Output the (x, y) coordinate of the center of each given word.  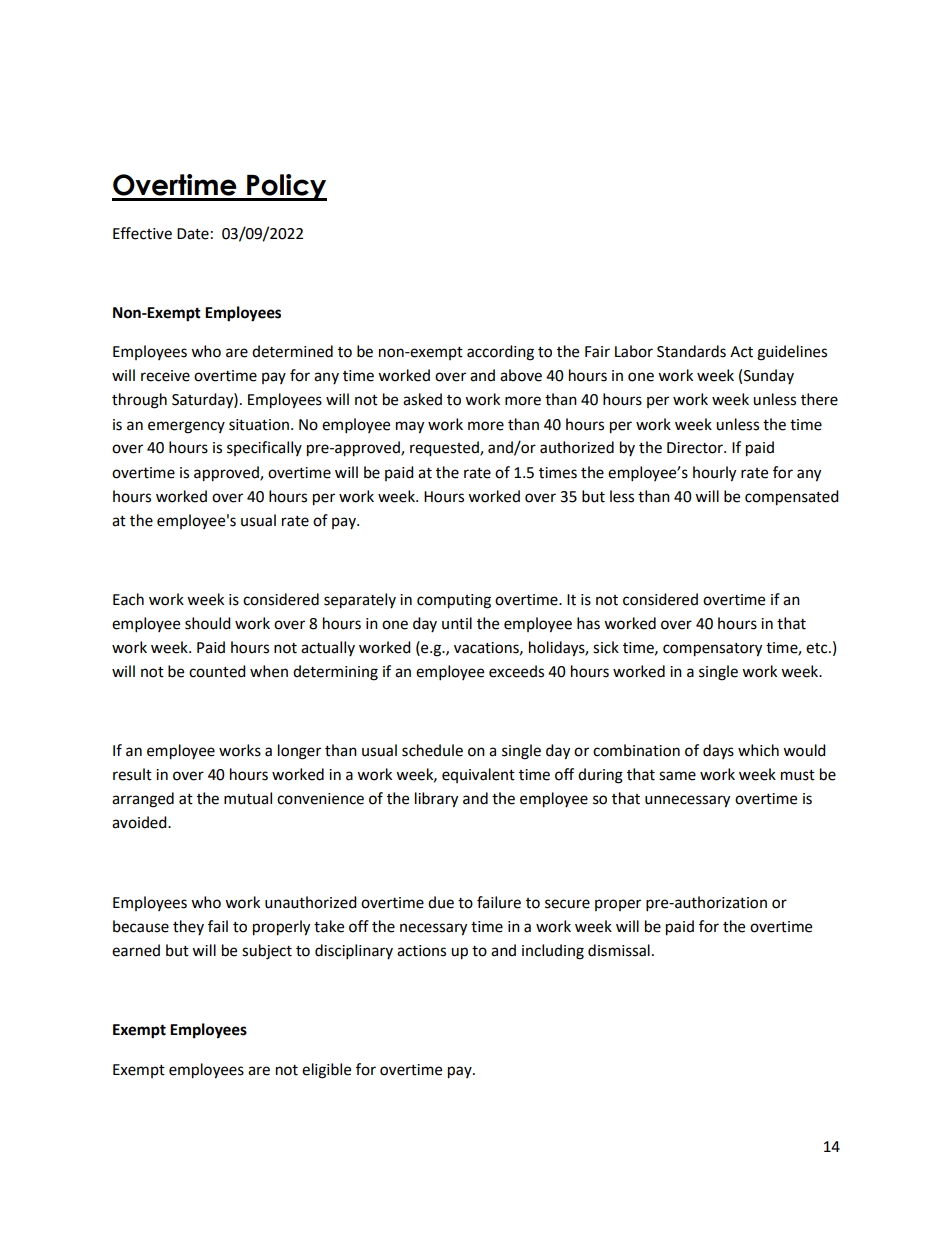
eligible (326, 1071)
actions (421, 951)
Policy (286, 187)
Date (193, 234)
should (208, 623)
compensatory (712, 650)
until (457, 623)
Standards (691, 351)
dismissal (619, 950)
